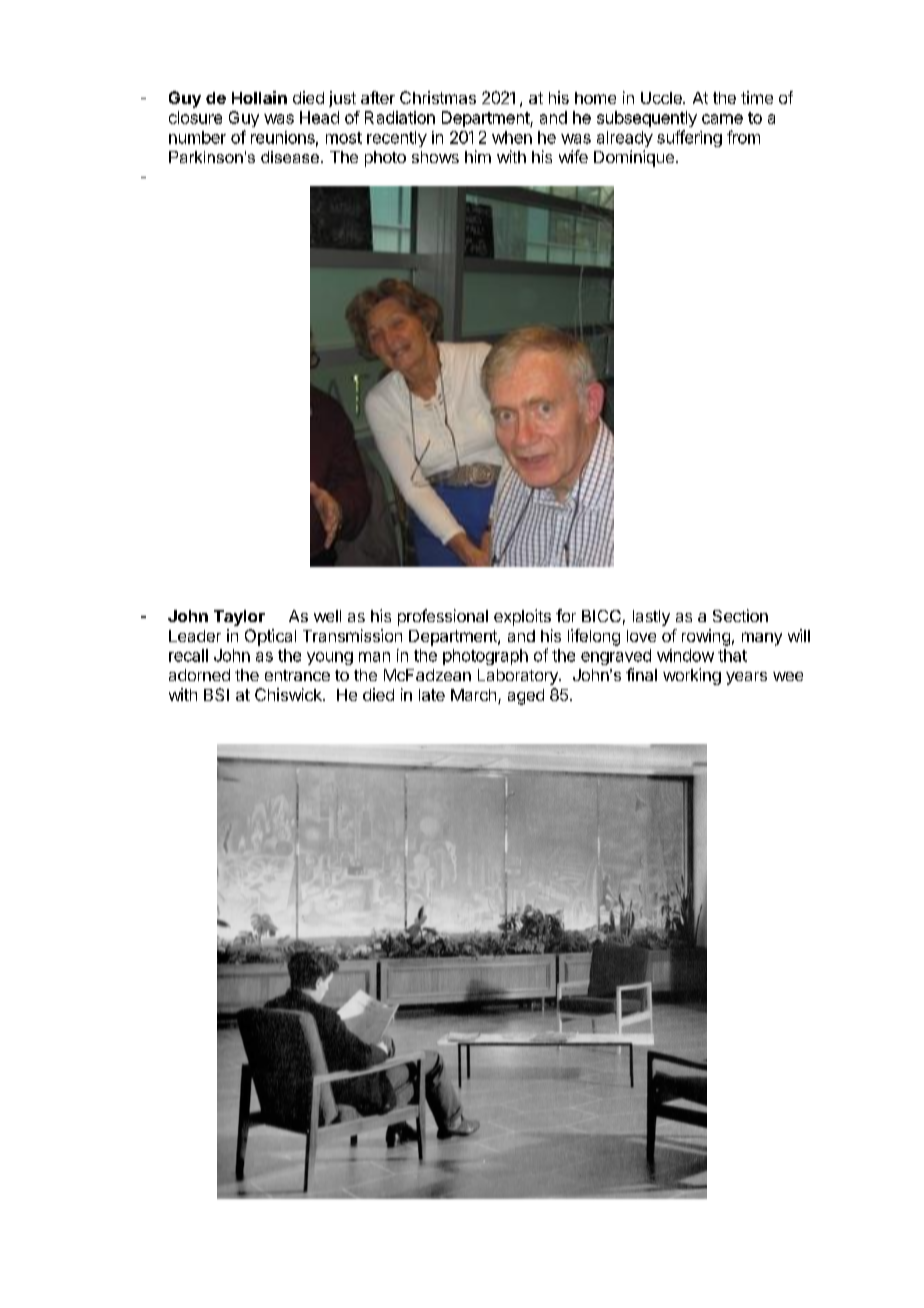 The image size is (924, 1308). I want to click on years, so click(746, 678).
